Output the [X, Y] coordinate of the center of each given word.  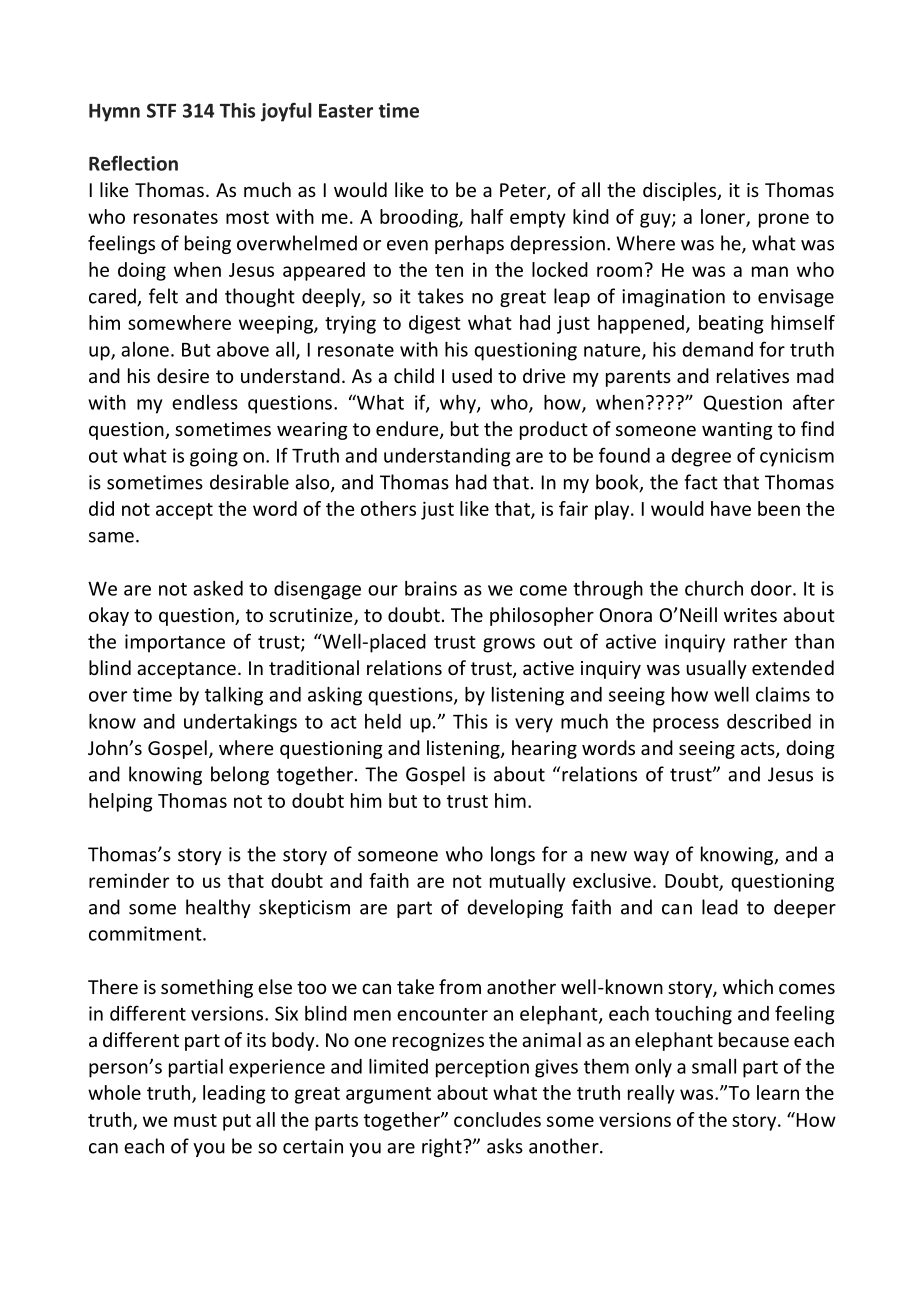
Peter [524, 191]
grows [509, 645]
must [195, 1120]
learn [778, 1092]
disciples [680, 191]
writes [750, 615]
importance [175, 643]
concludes [497, 1119]
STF [161, 110]
